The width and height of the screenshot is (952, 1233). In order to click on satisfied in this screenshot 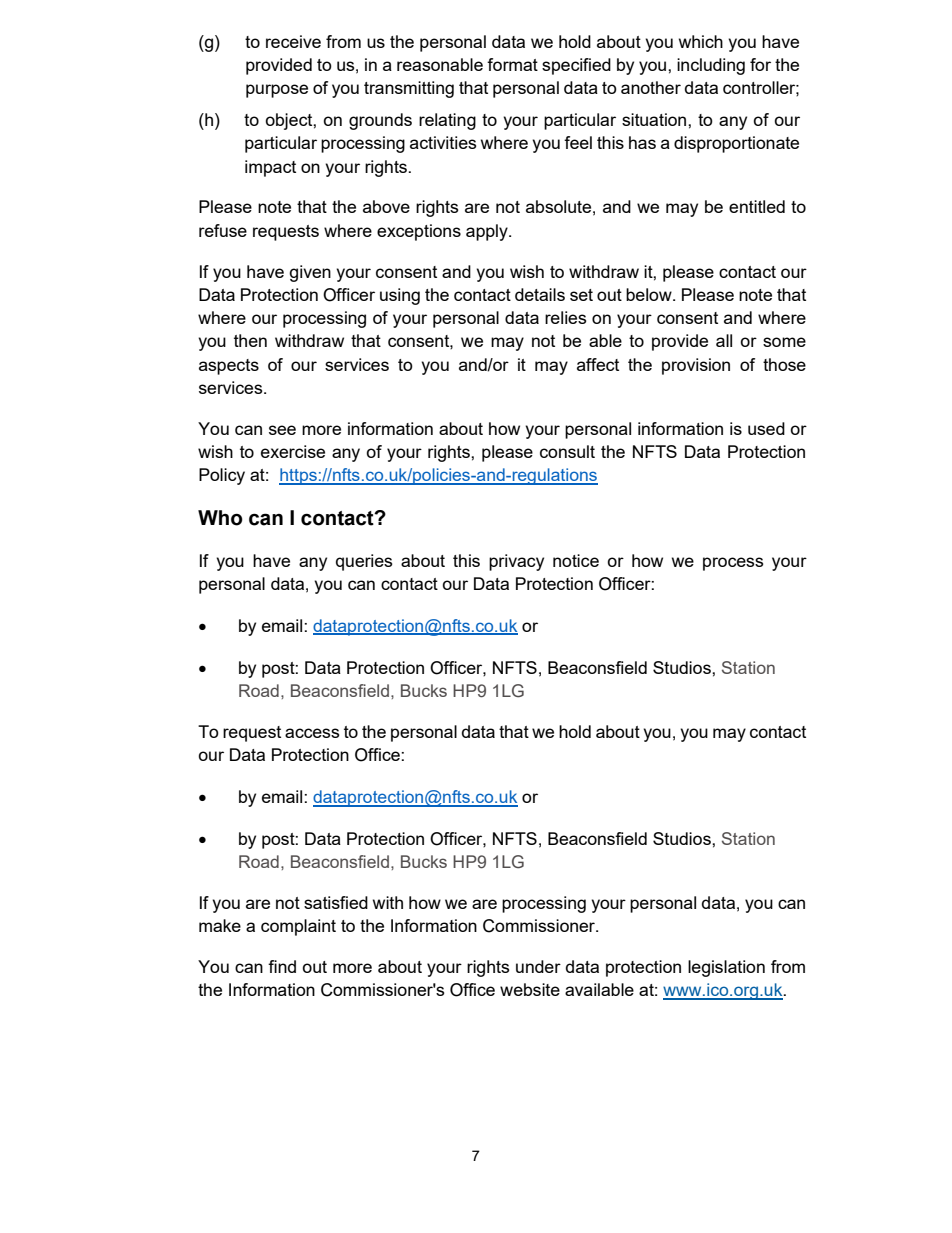, I will do `click(336, 902)`.
